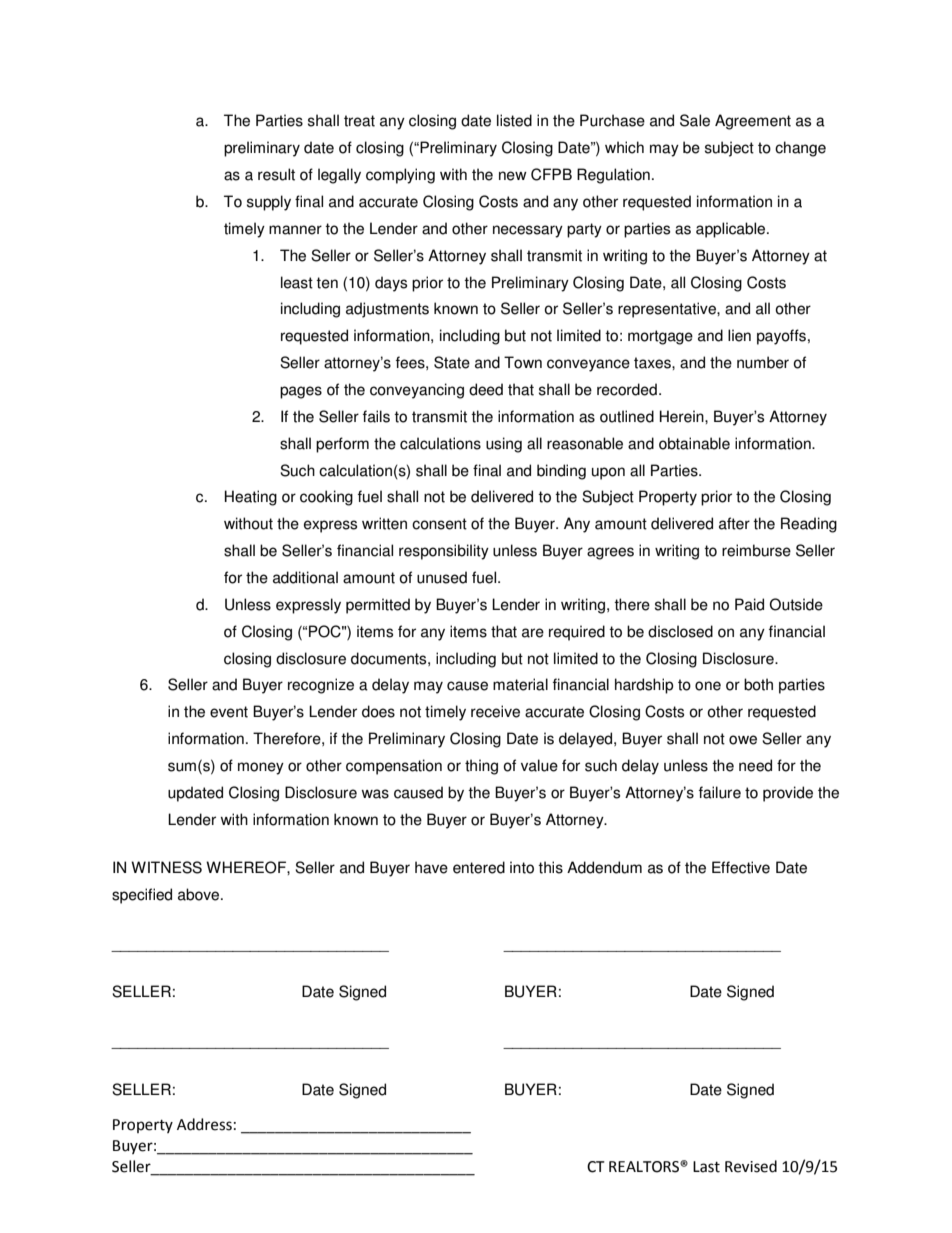 Image resolution: width=952 pixels, height=1233 pixels. What do you see at coordinates (720, 792) in the screenshot?
I see `failure` at bounding box center [720, 792].
